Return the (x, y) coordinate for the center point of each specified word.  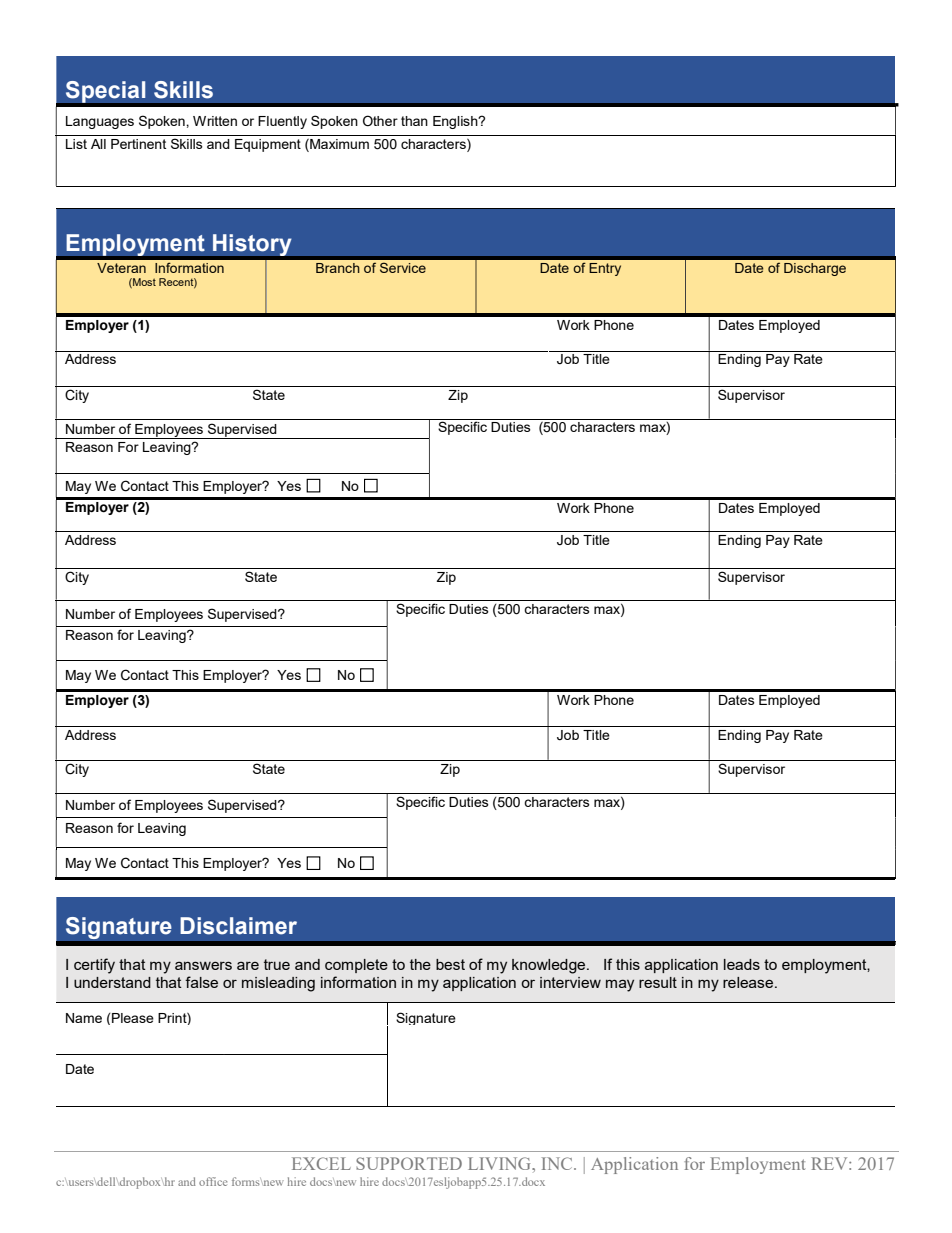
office (213, 1181)
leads (742, 964)
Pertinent (138, 144)
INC (558, 1163)
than (414, 121)
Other (380, 121)
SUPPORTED (409, 1163)
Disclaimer (238, 926)
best (450, 964)
